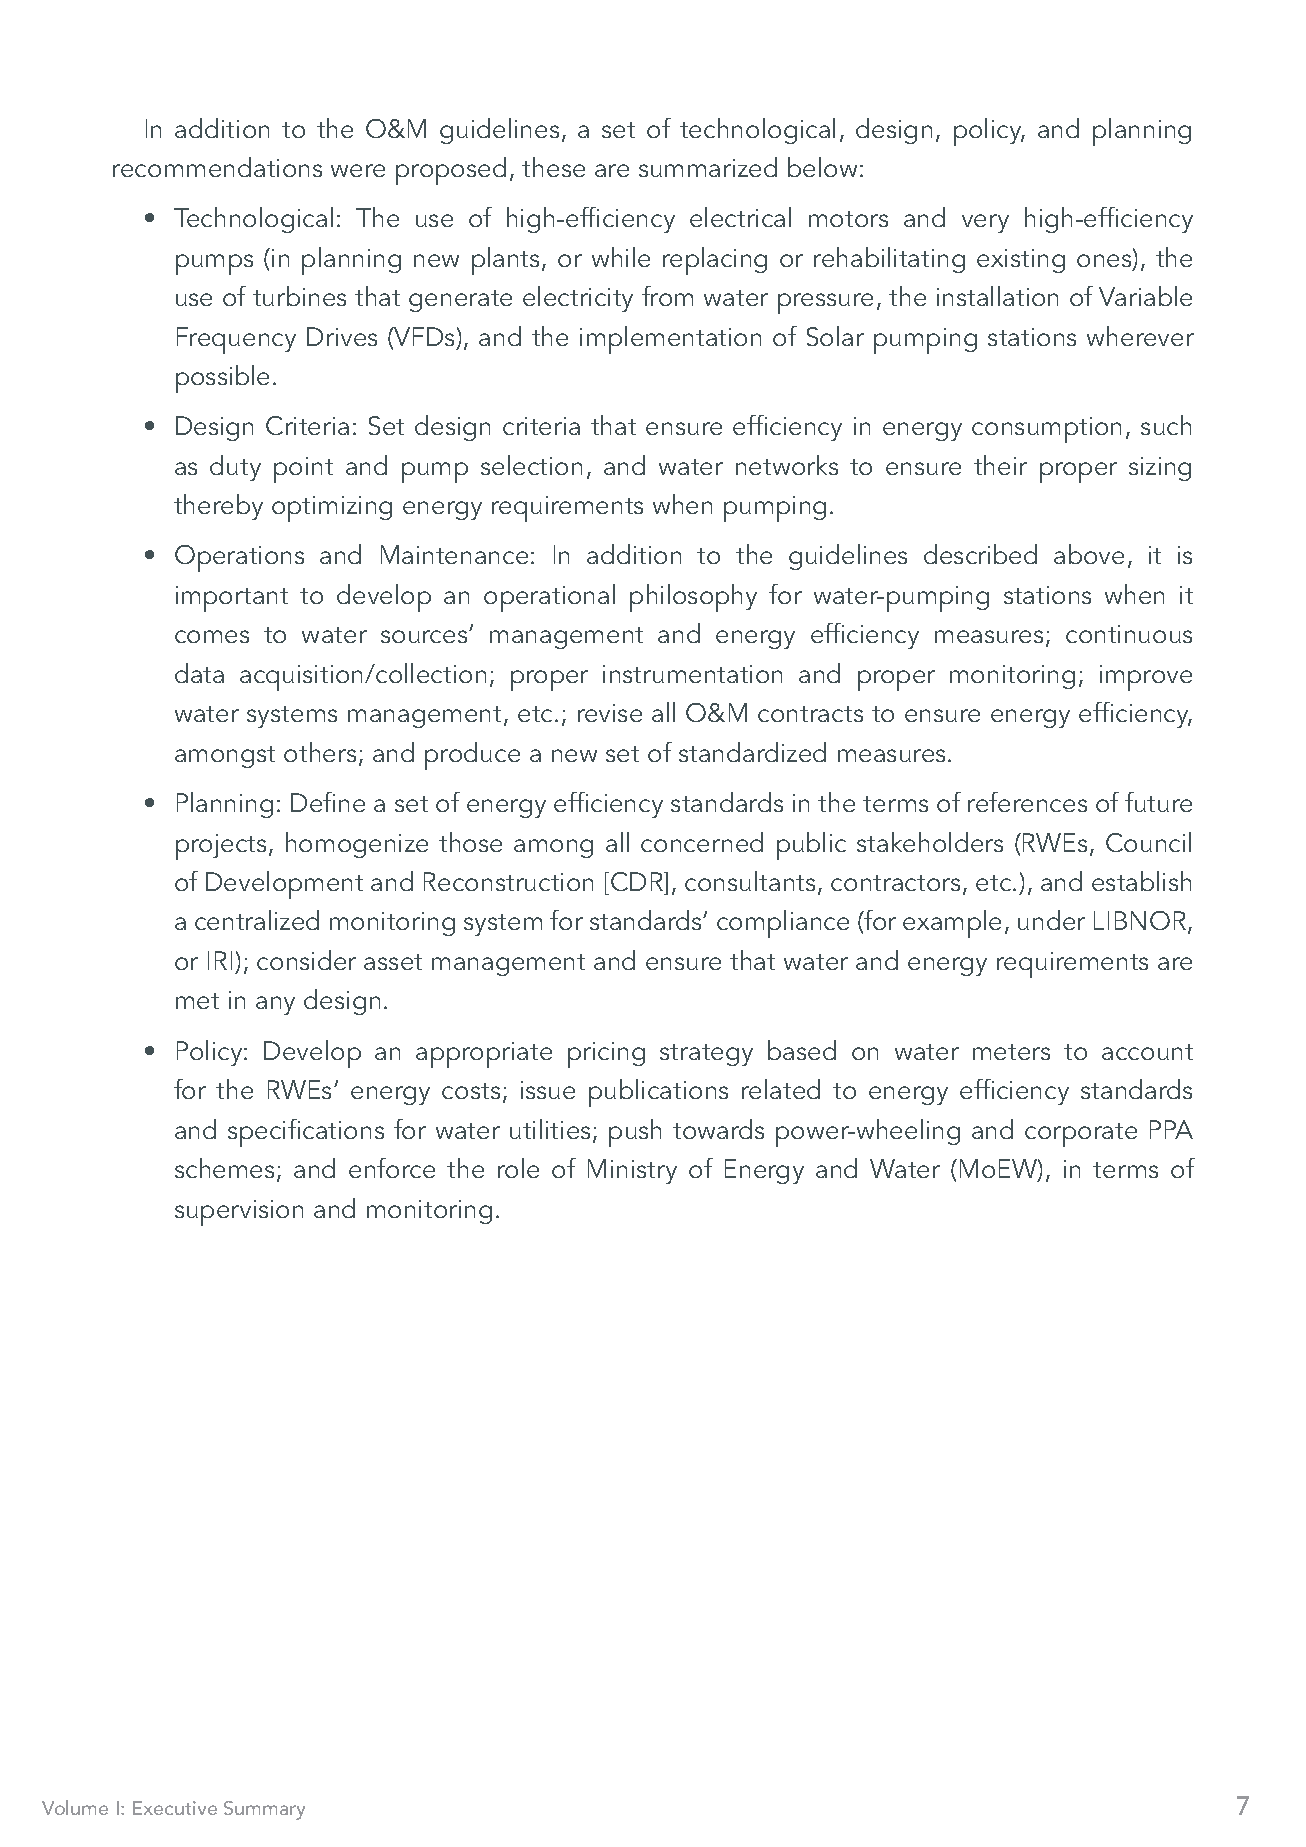 The width and height of the screenshot is (1306, 1847). What do you see at coordinates (693, 598) in the screenshot?
I see `philosophy` at bounding box center [693, 598].
